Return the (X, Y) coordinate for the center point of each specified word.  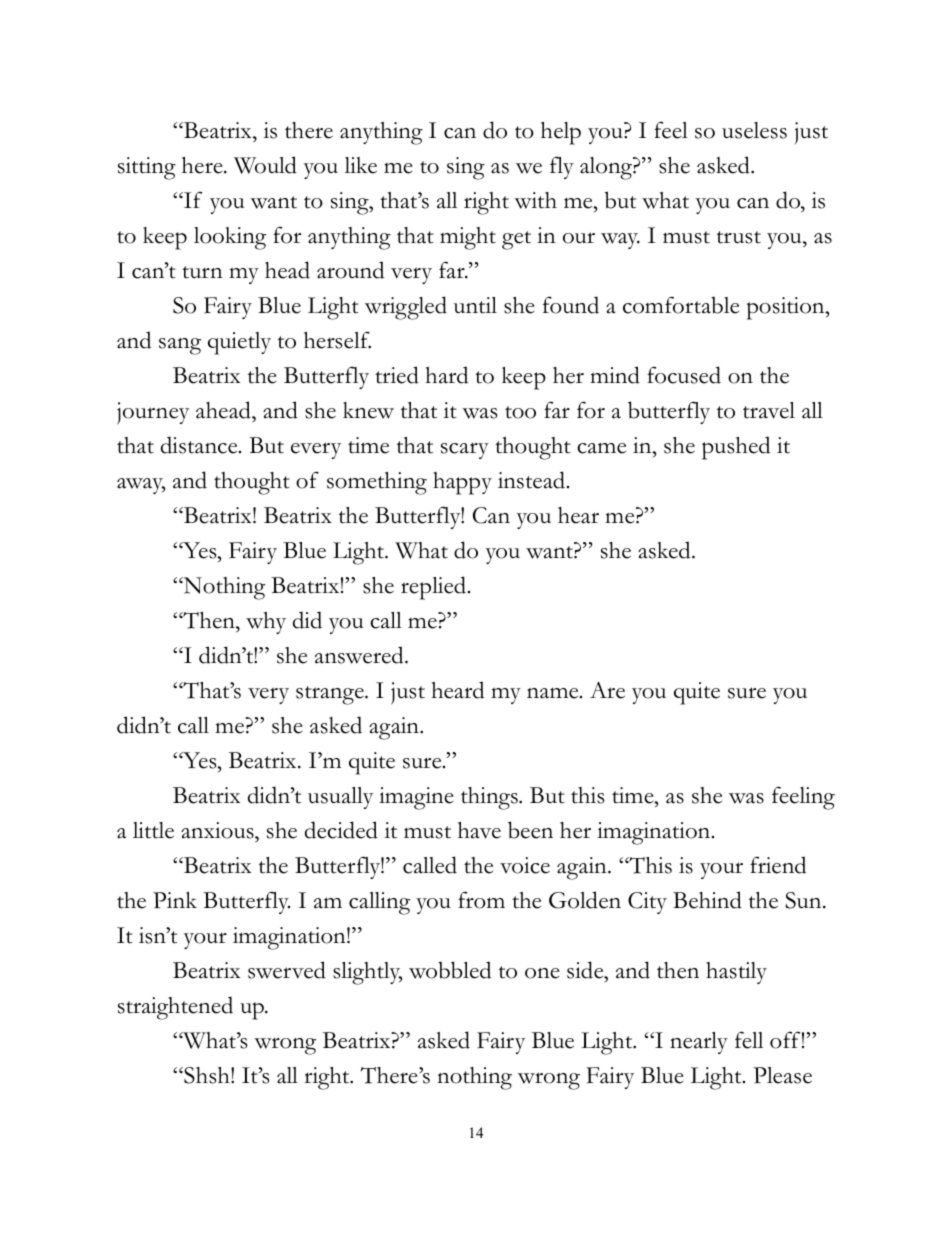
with (535, 200)
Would (265, 165)
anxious (218, 832)
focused (684, 375)
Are (607, 690)
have (479, 830)
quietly (239, 343)
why (266, 623)
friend (778, 865)
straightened (175, 1008)
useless (754, 130)
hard (446, 375)
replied (435, 588)
